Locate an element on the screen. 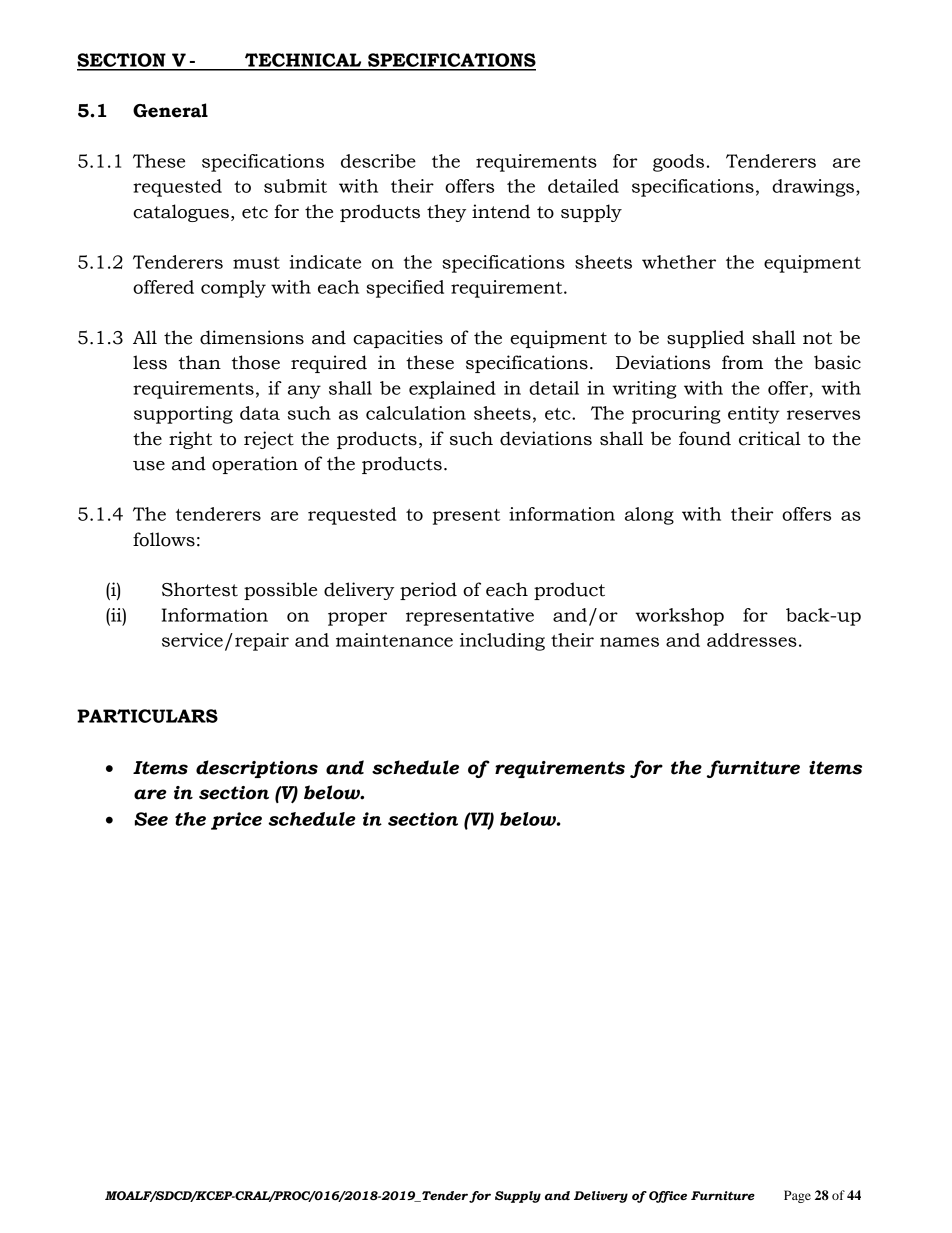  intend is located at coordinates (501, 211).
